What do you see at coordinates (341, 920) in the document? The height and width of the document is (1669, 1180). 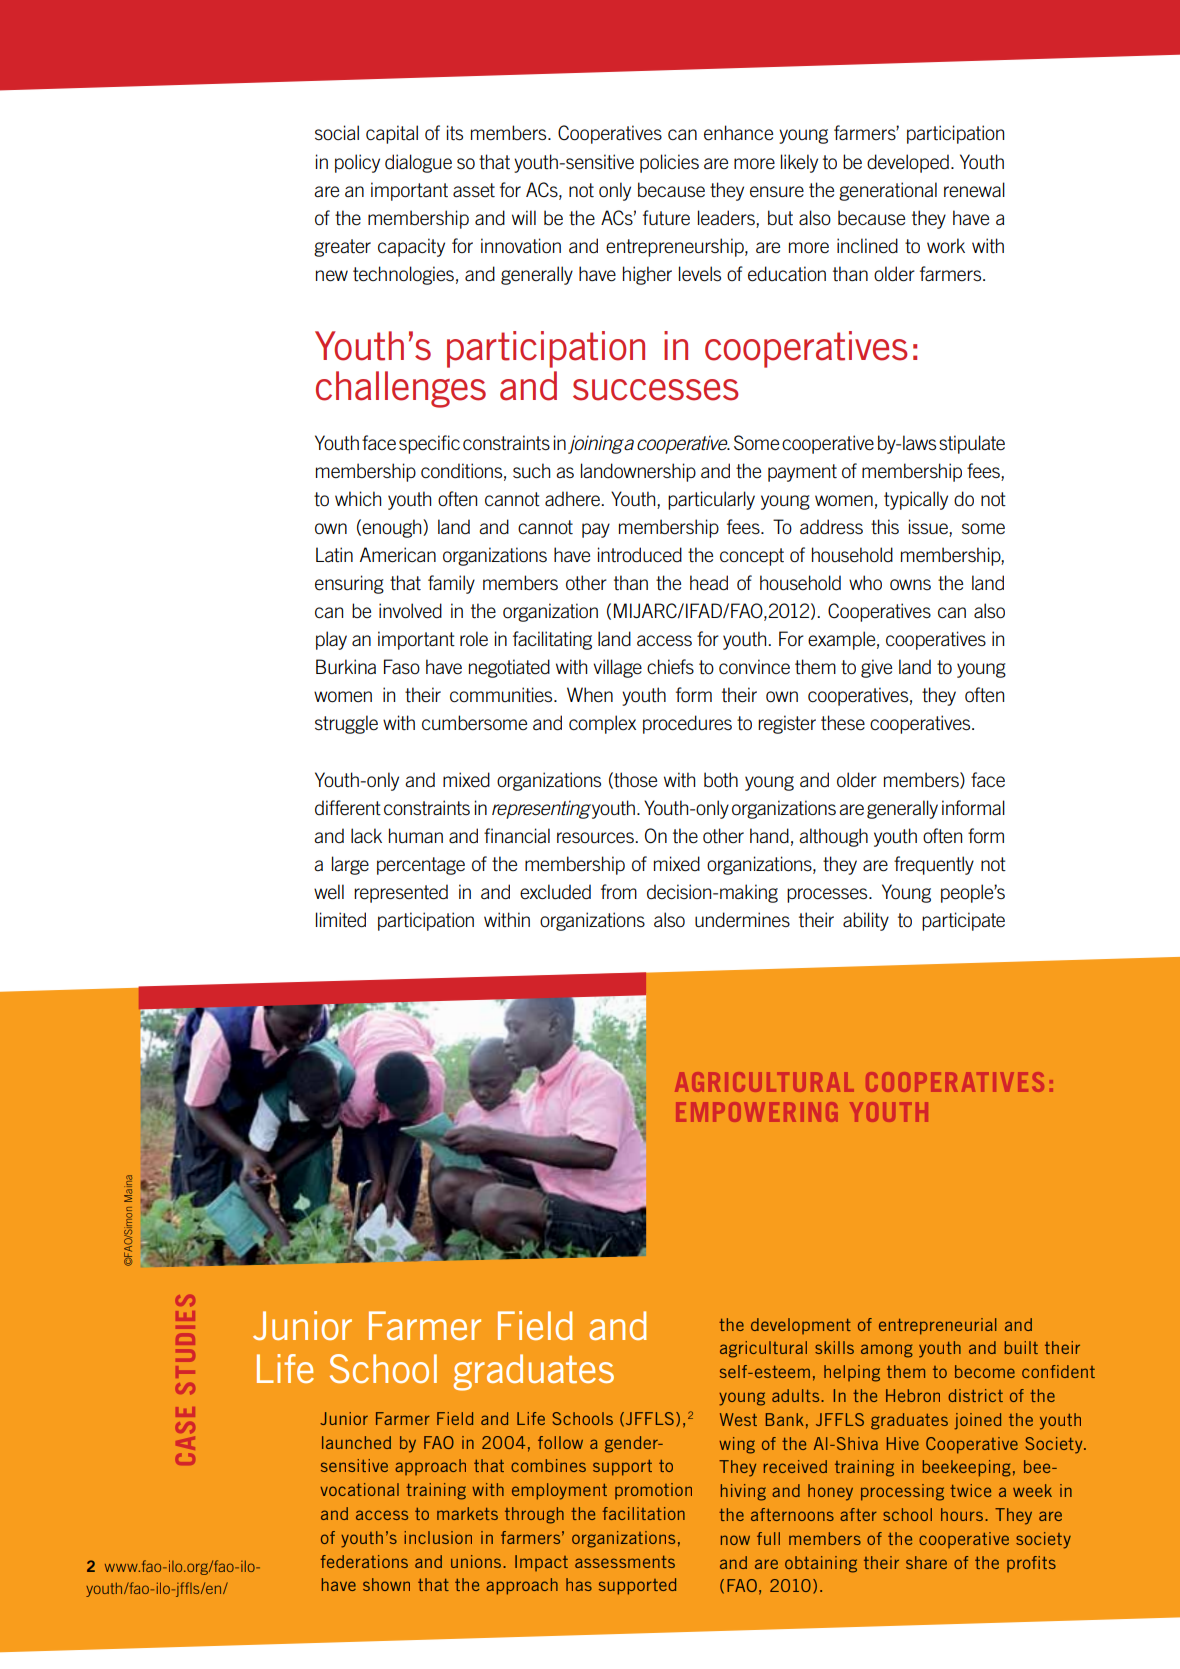 I see `limited` at bounding box center [341, 920].
